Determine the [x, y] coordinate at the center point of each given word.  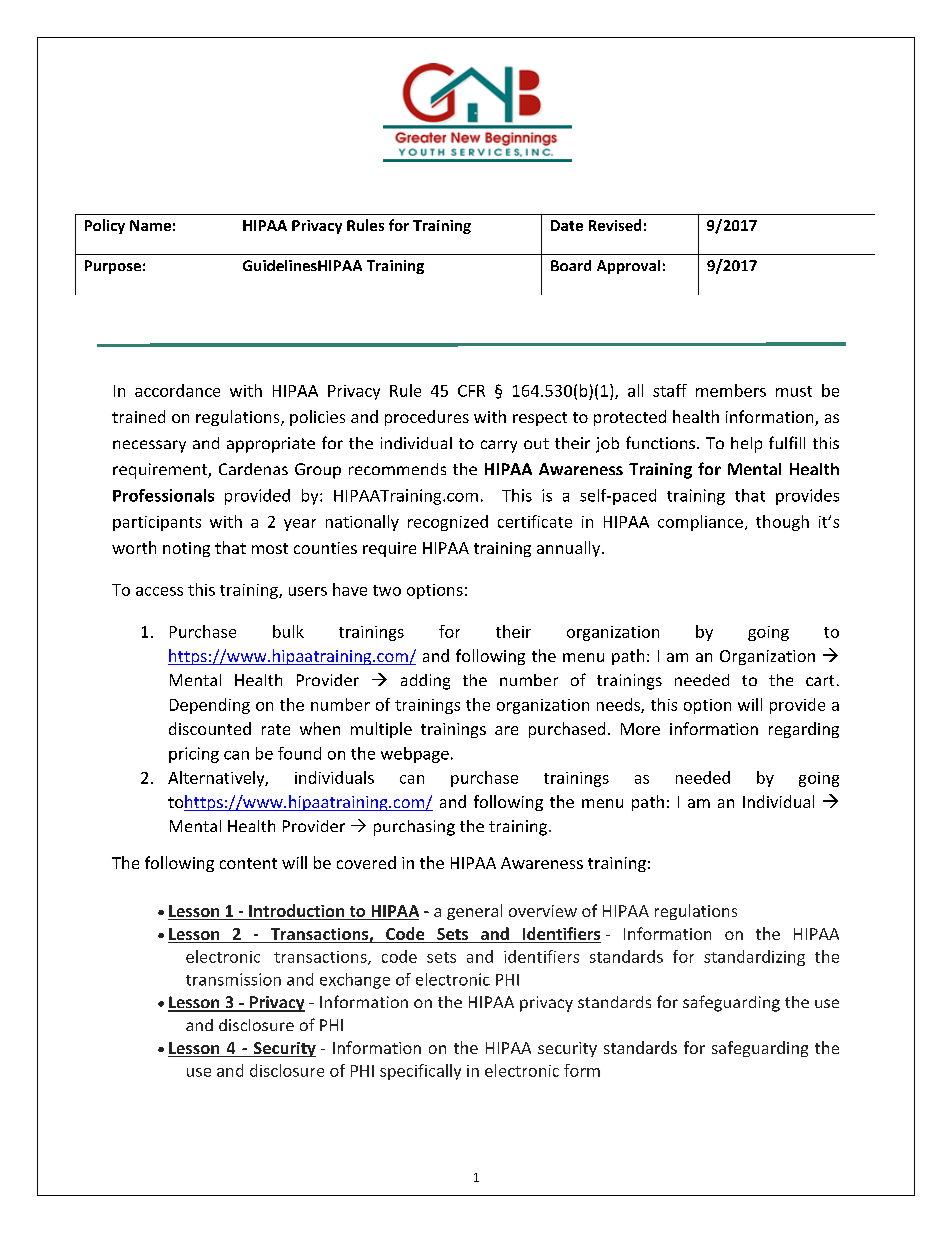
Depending [210, 706]
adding [425, 682]
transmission [233, 979]
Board [571, 265]
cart [820, 680]
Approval [628, 267]
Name [150, 225]
